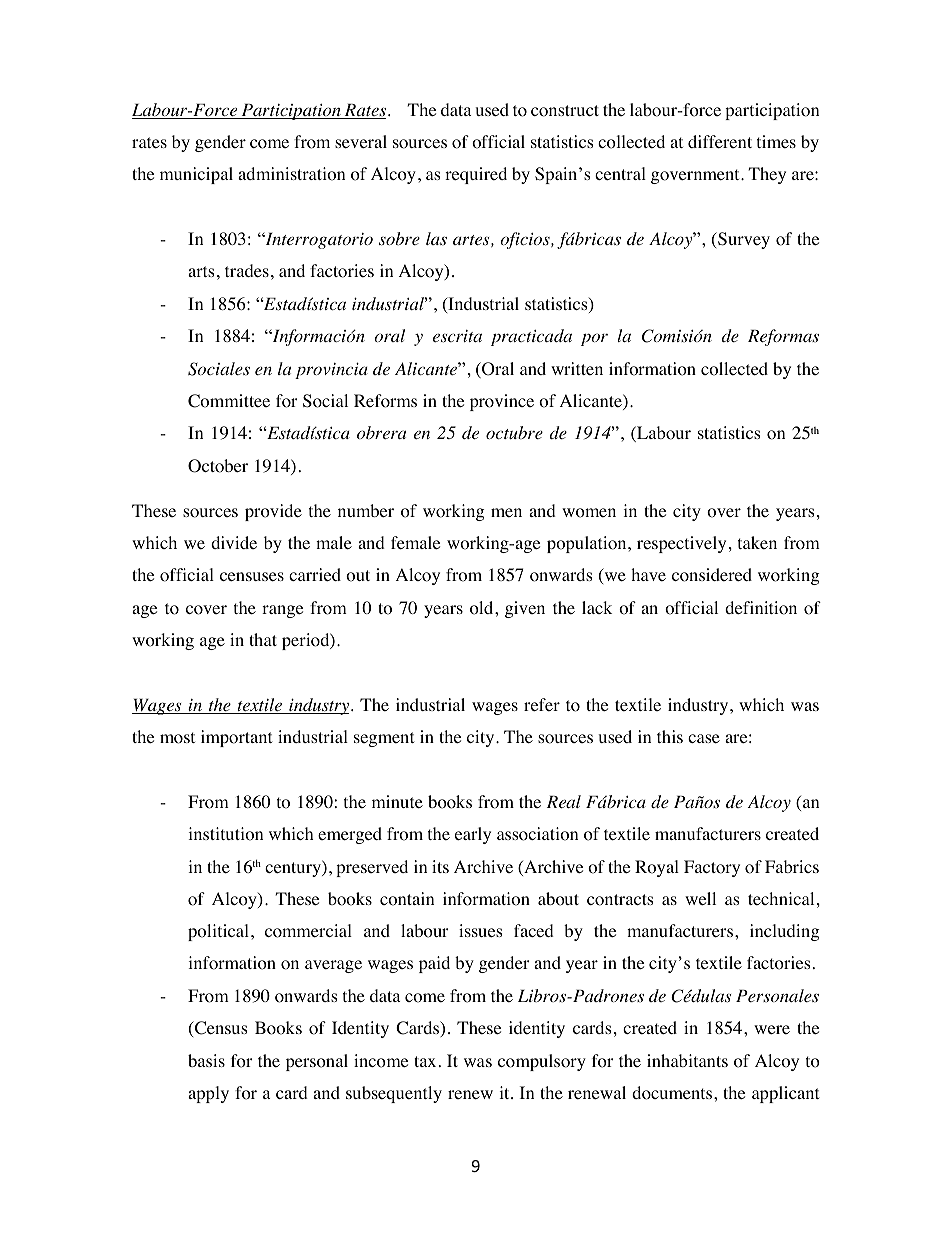 The height and width of the document is (1233, 952). I want to click on required, so click(476, 175).
